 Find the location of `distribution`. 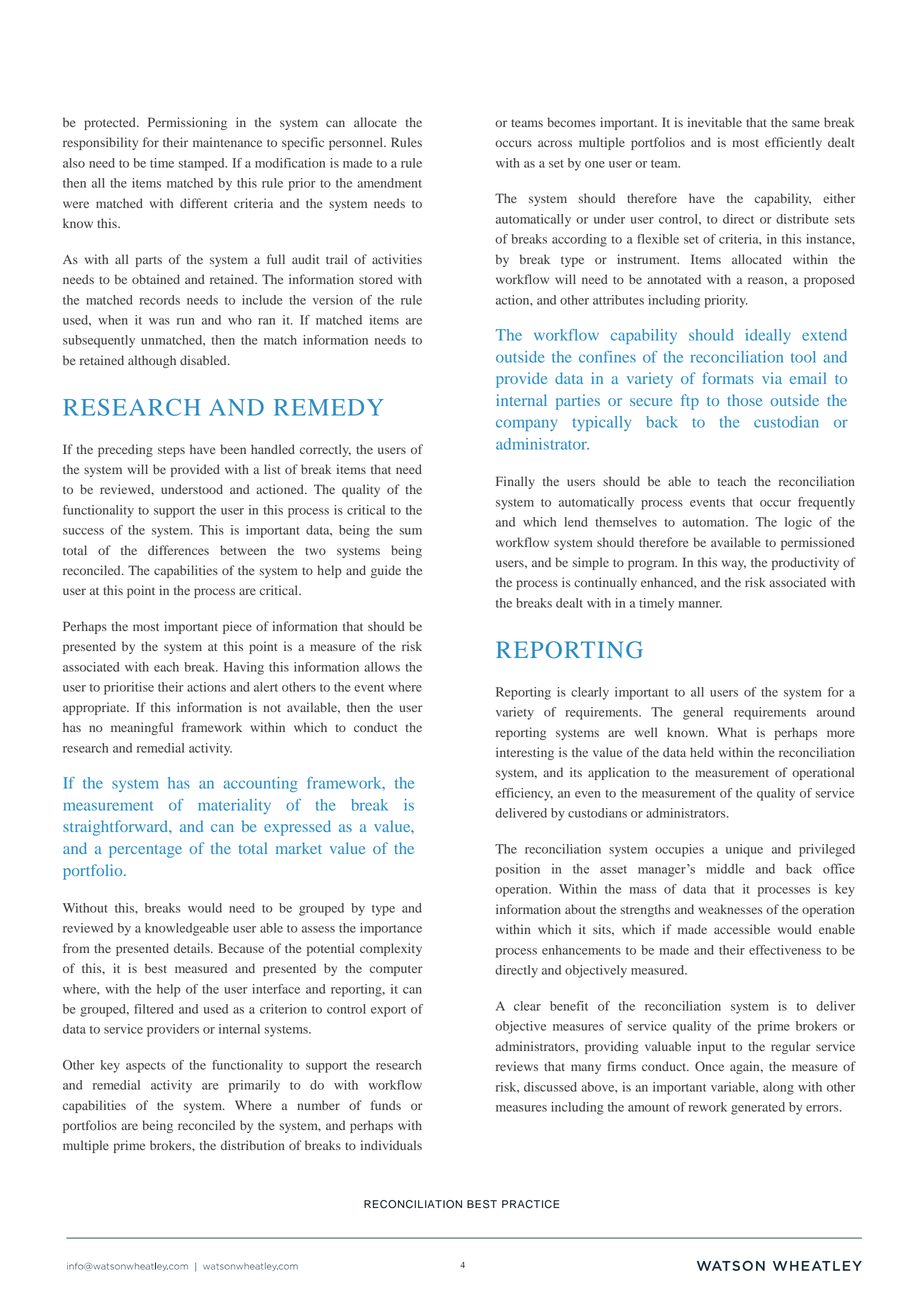

distribution is located at coordinates (253, 1145).
